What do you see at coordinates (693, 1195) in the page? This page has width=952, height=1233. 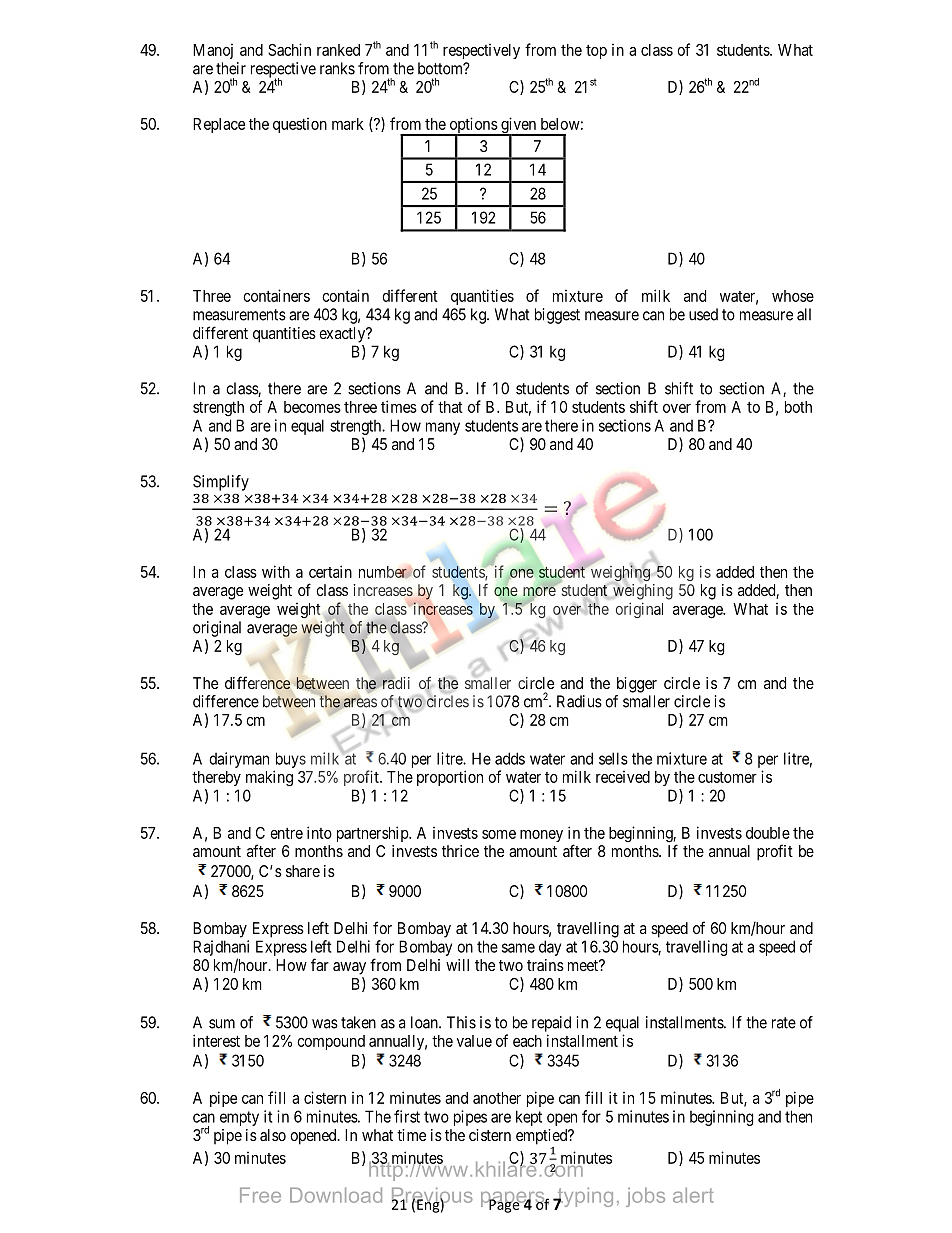 I see `alert` at bounding box center [693, 1195].
